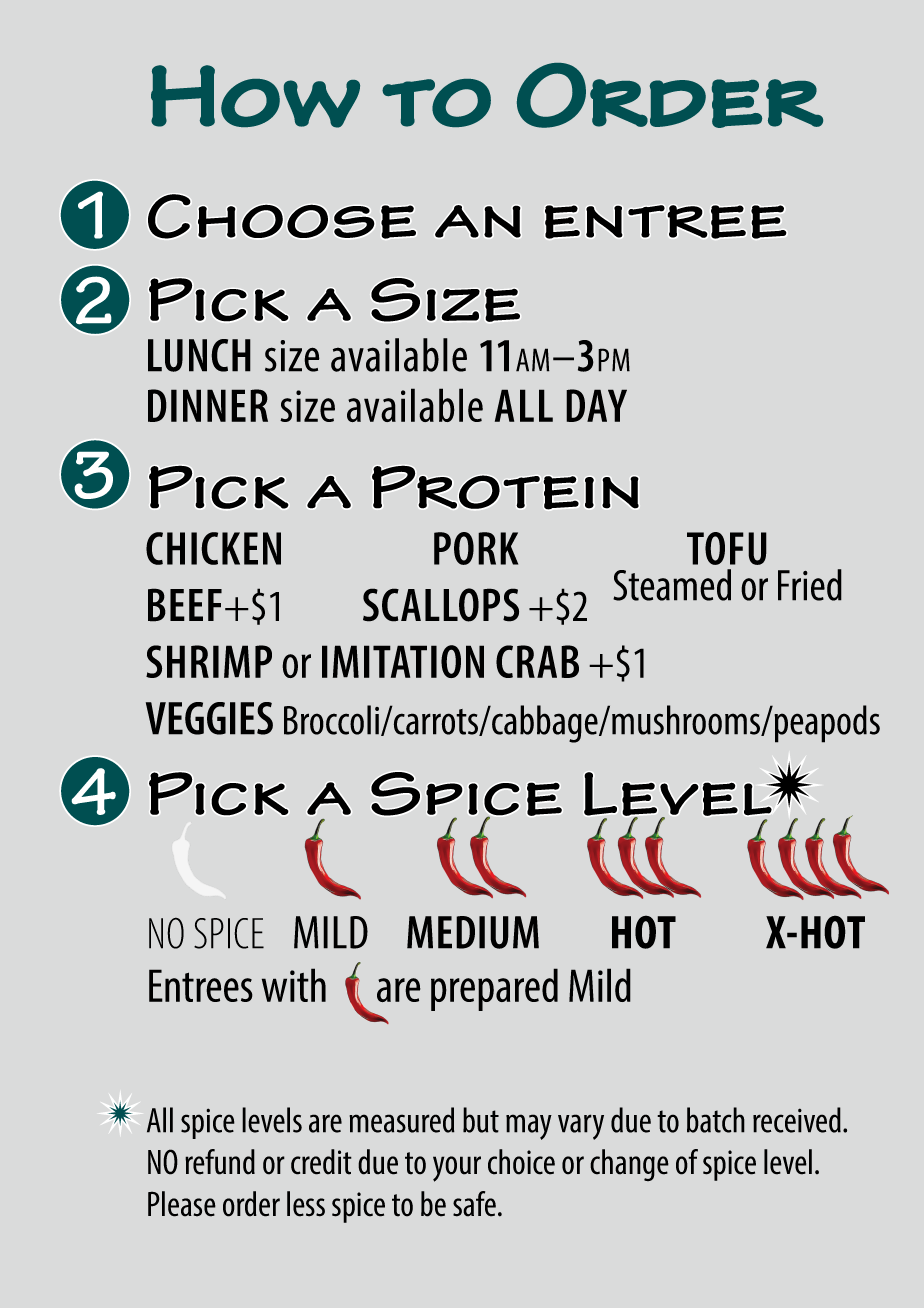 Image resolution: width=924 pixels, height=1308 pixels. Describe the element at coordinates (727, 548) in the page. I see `TOFU` at that location.
